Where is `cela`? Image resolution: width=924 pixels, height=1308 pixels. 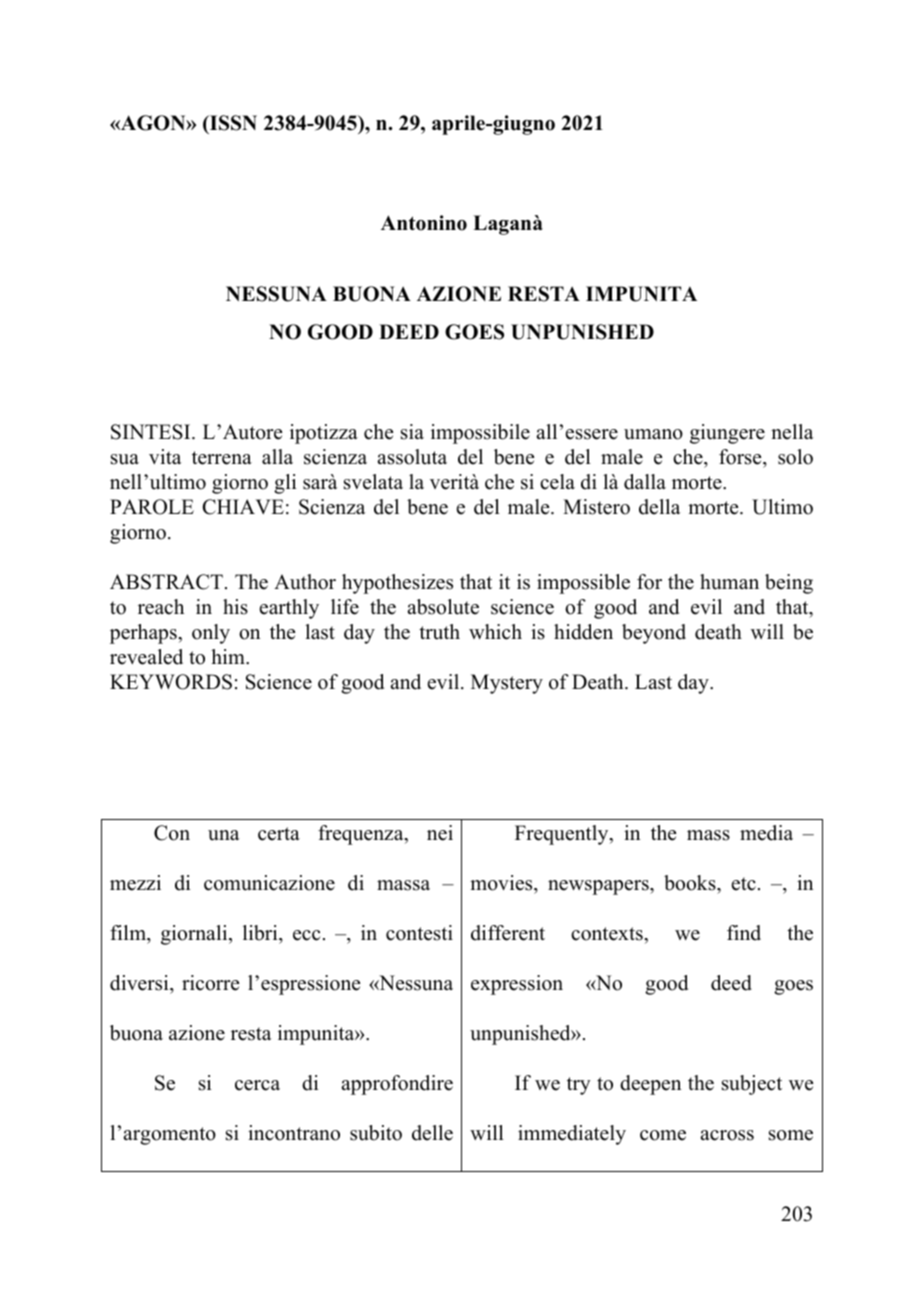 cela is located at coordinates (557, 482).
